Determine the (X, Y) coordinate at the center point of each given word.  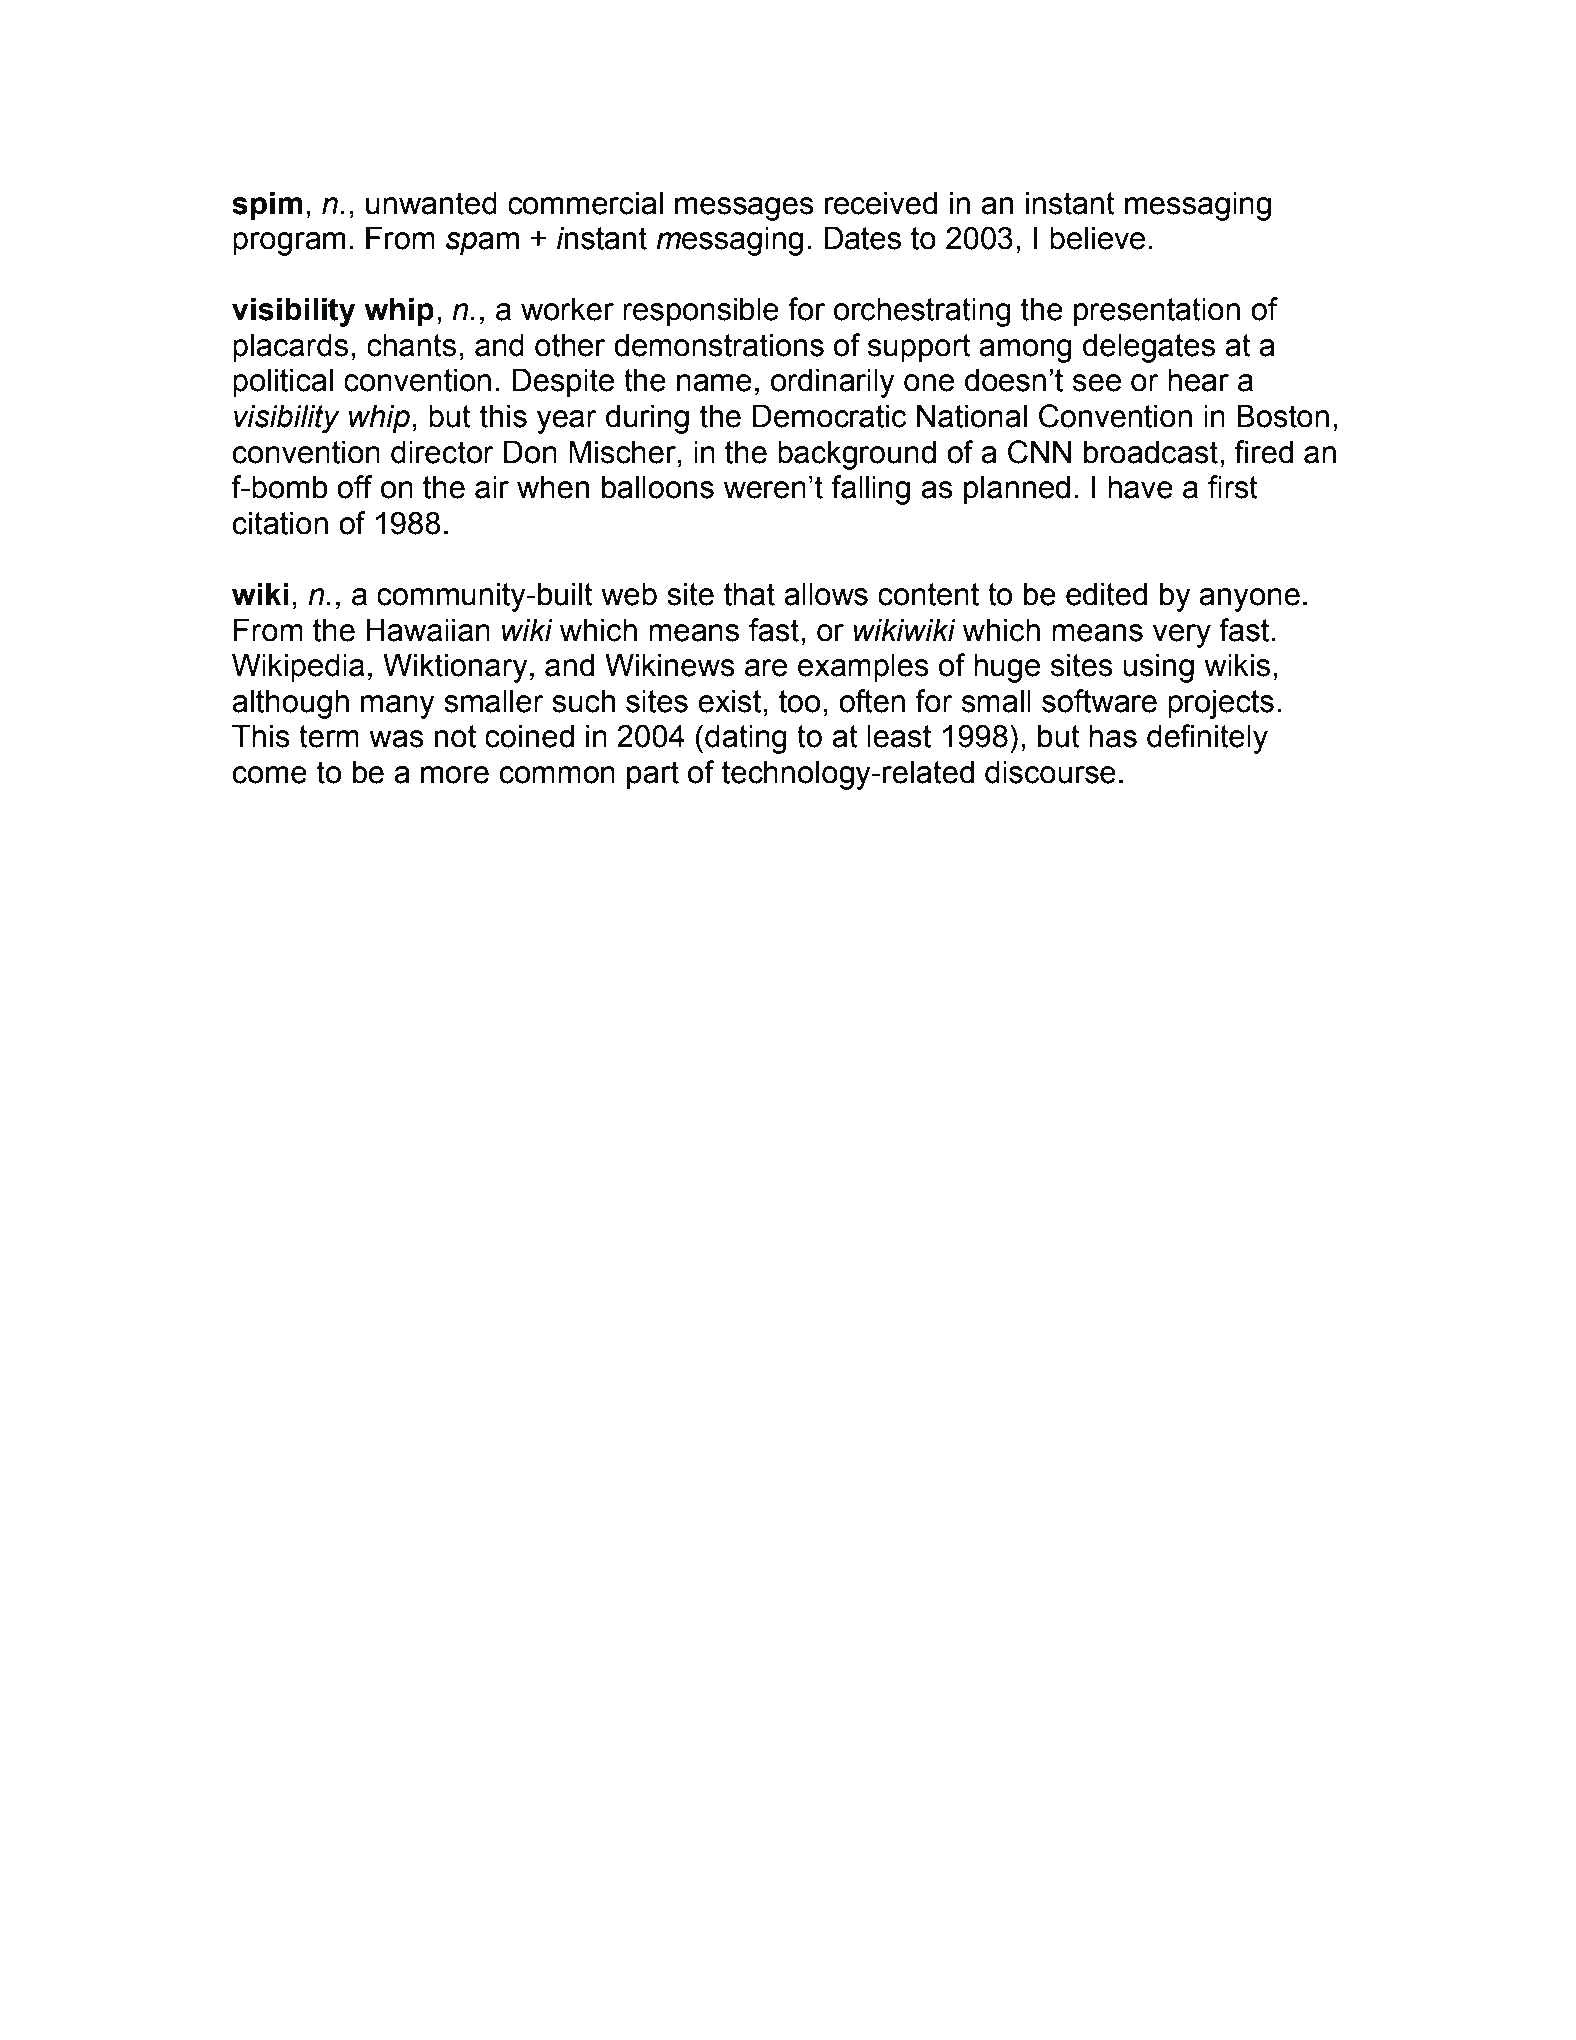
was (396, 739)
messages (744, 209)
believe (1097, 238)
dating (746, 739)
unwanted (431, 203)
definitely (1207, 739)
